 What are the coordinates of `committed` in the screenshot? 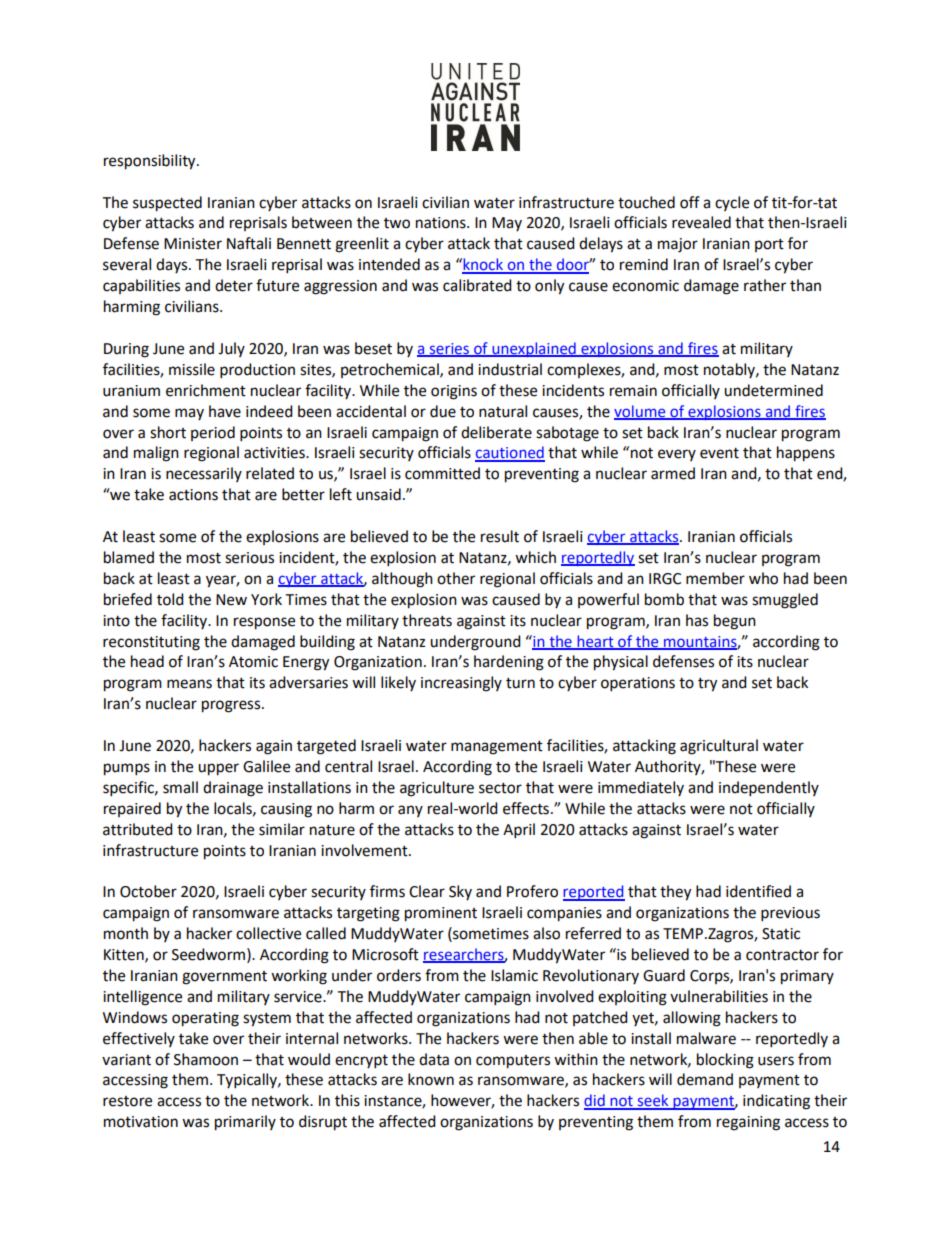 It's located at (442, 473).
